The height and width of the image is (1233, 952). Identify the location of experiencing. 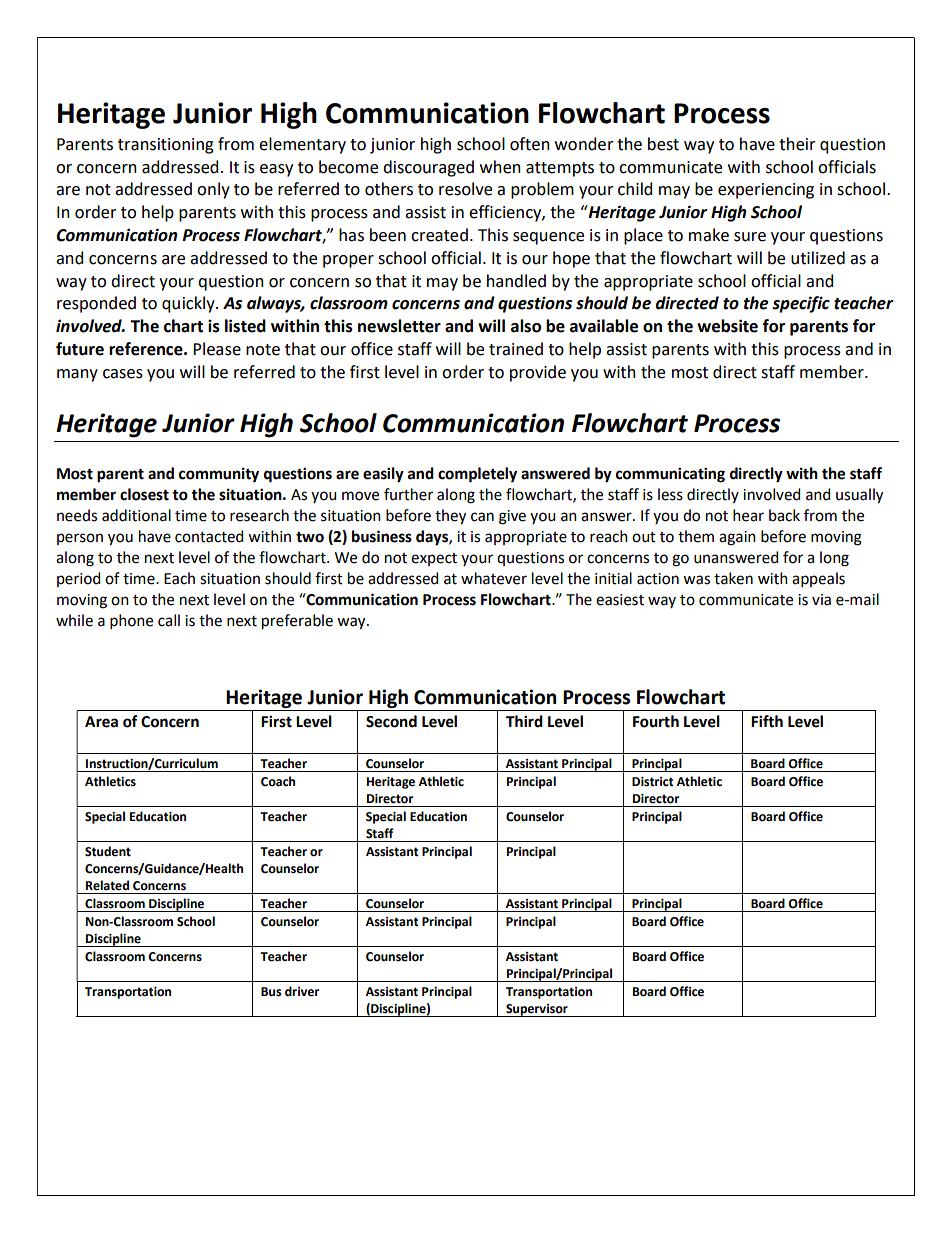
(766, 191).
